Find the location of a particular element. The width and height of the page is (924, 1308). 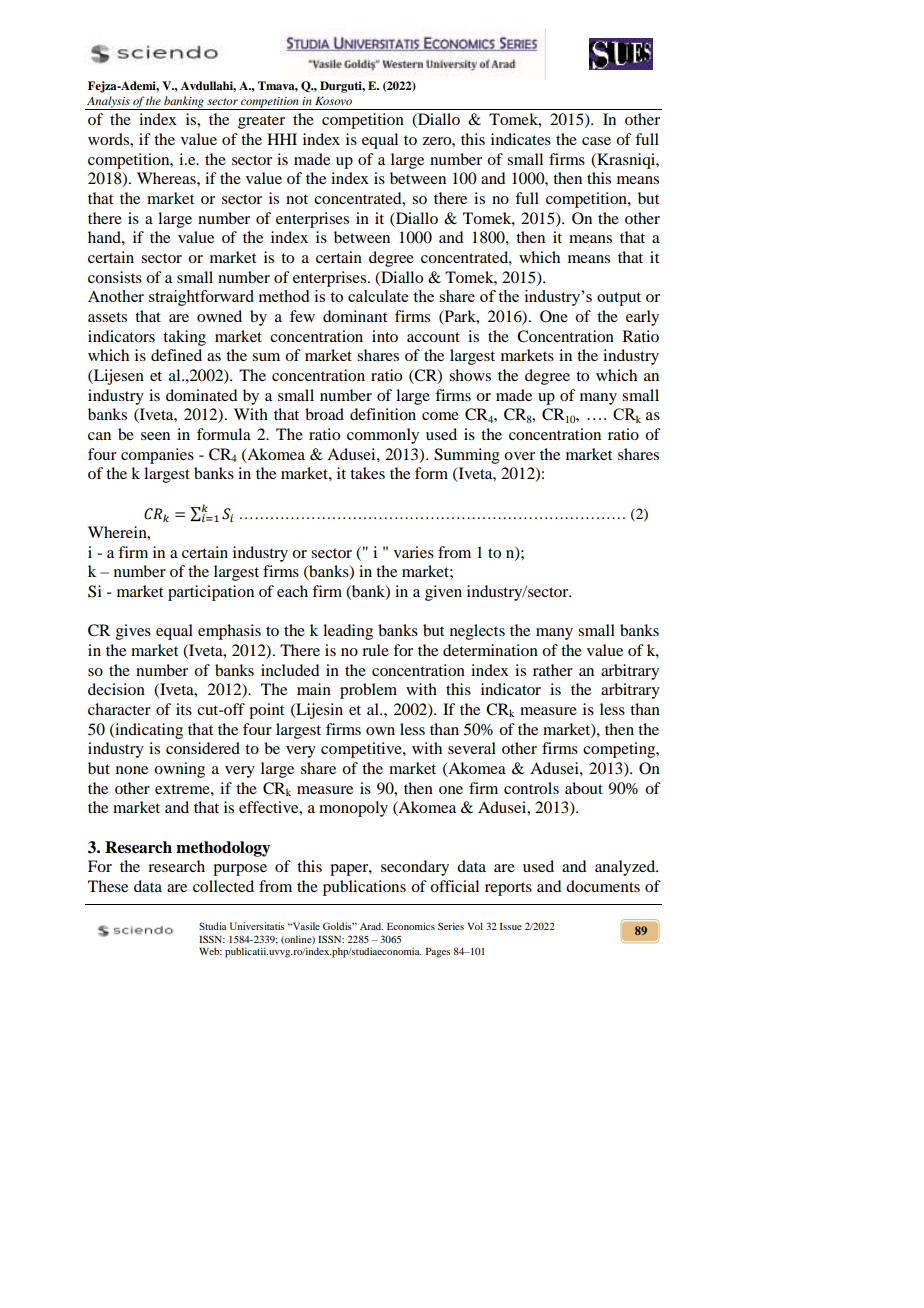

Analysis is located at coordinates (108, 103).
